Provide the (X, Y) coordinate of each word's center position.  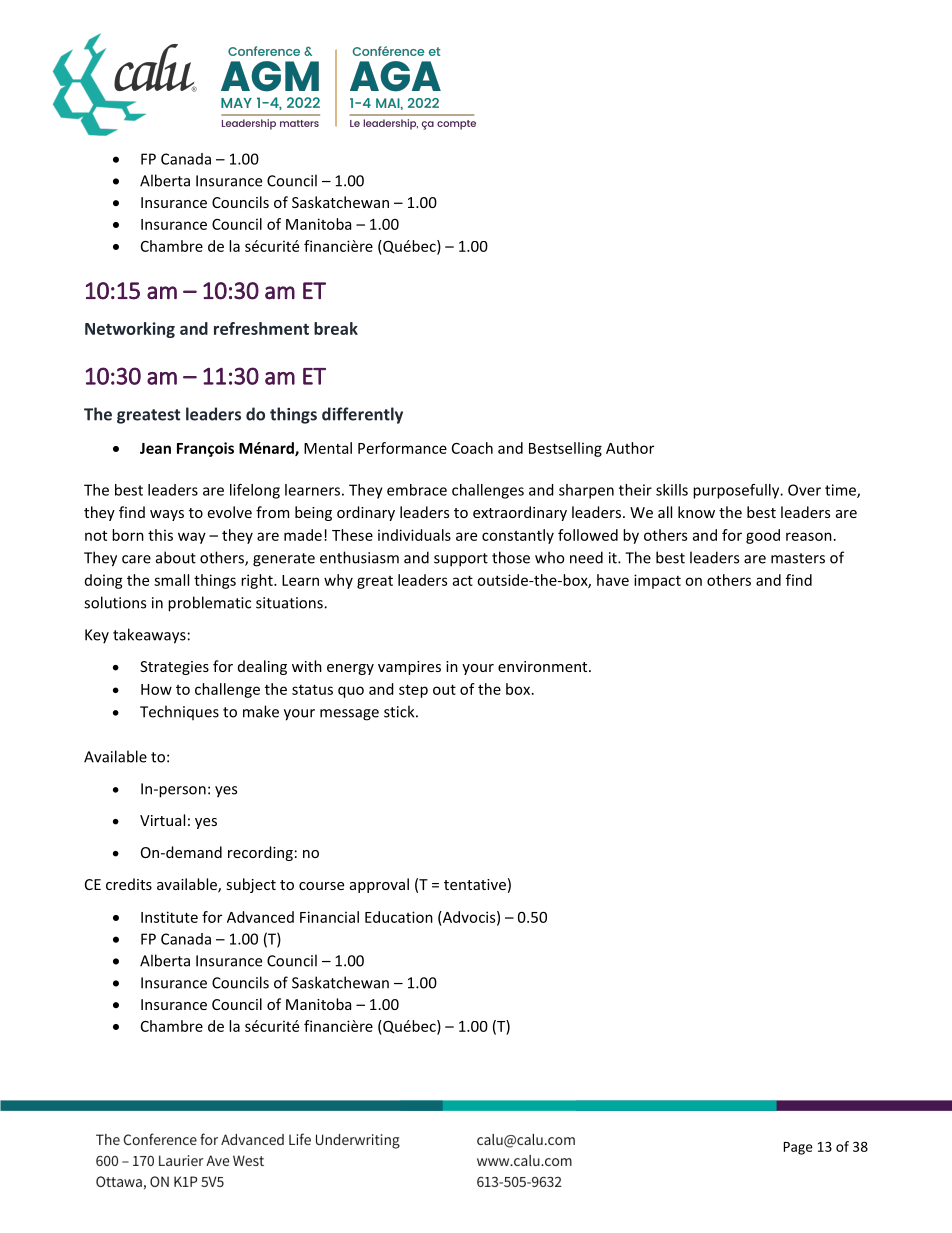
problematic (209, 604)
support (461, 560)
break (336, 328)
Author (630, 448)
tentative (475, 884)
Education (399, 917)
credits (129, 884)
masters (798, 558)
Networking (130, 330)
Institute (169, 917)
